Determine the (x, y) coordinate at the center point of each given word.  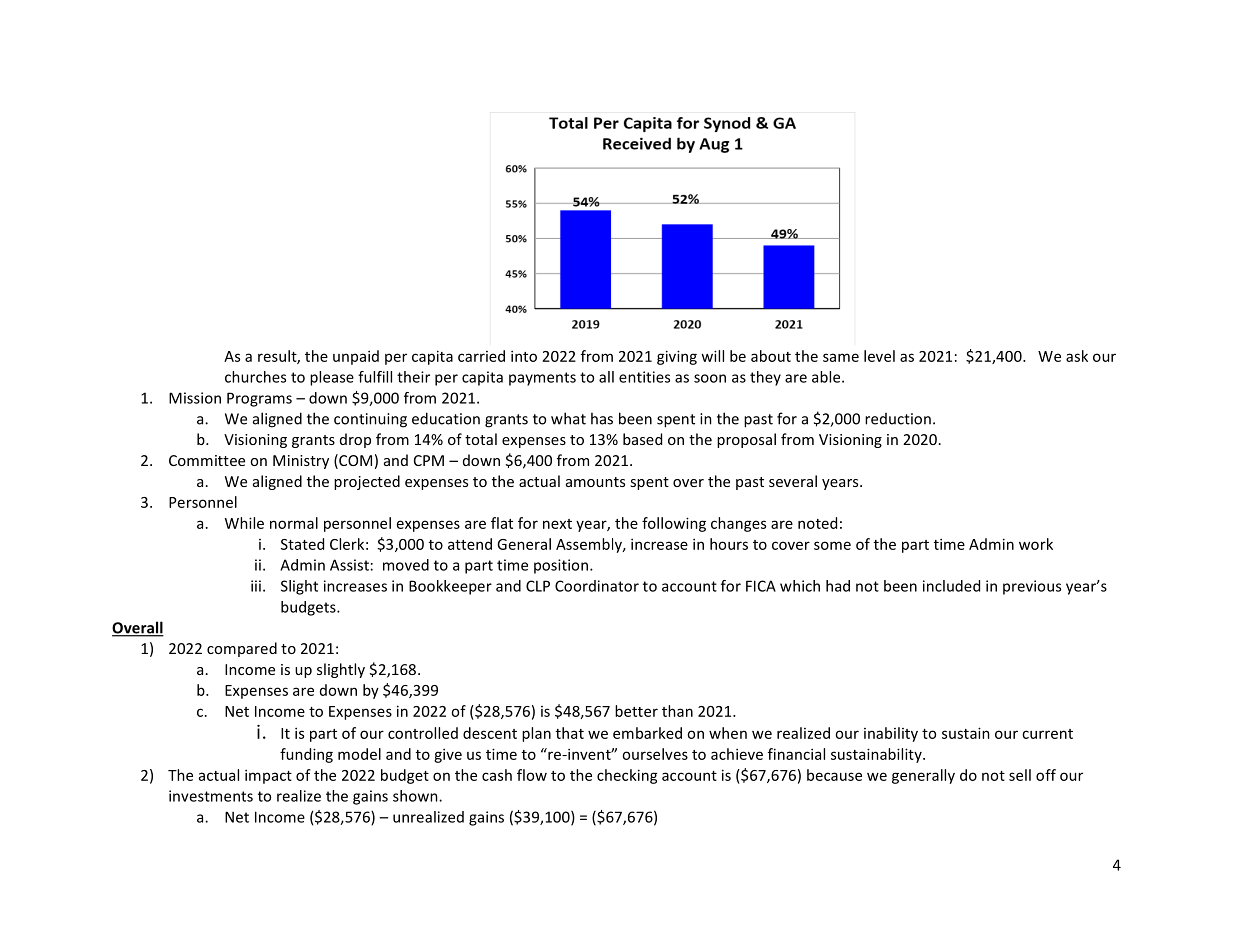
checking (627, 776)
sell (1020, 775)
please (332, 378)
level (879, 356)
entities (644, 377)
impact (268, 776)
